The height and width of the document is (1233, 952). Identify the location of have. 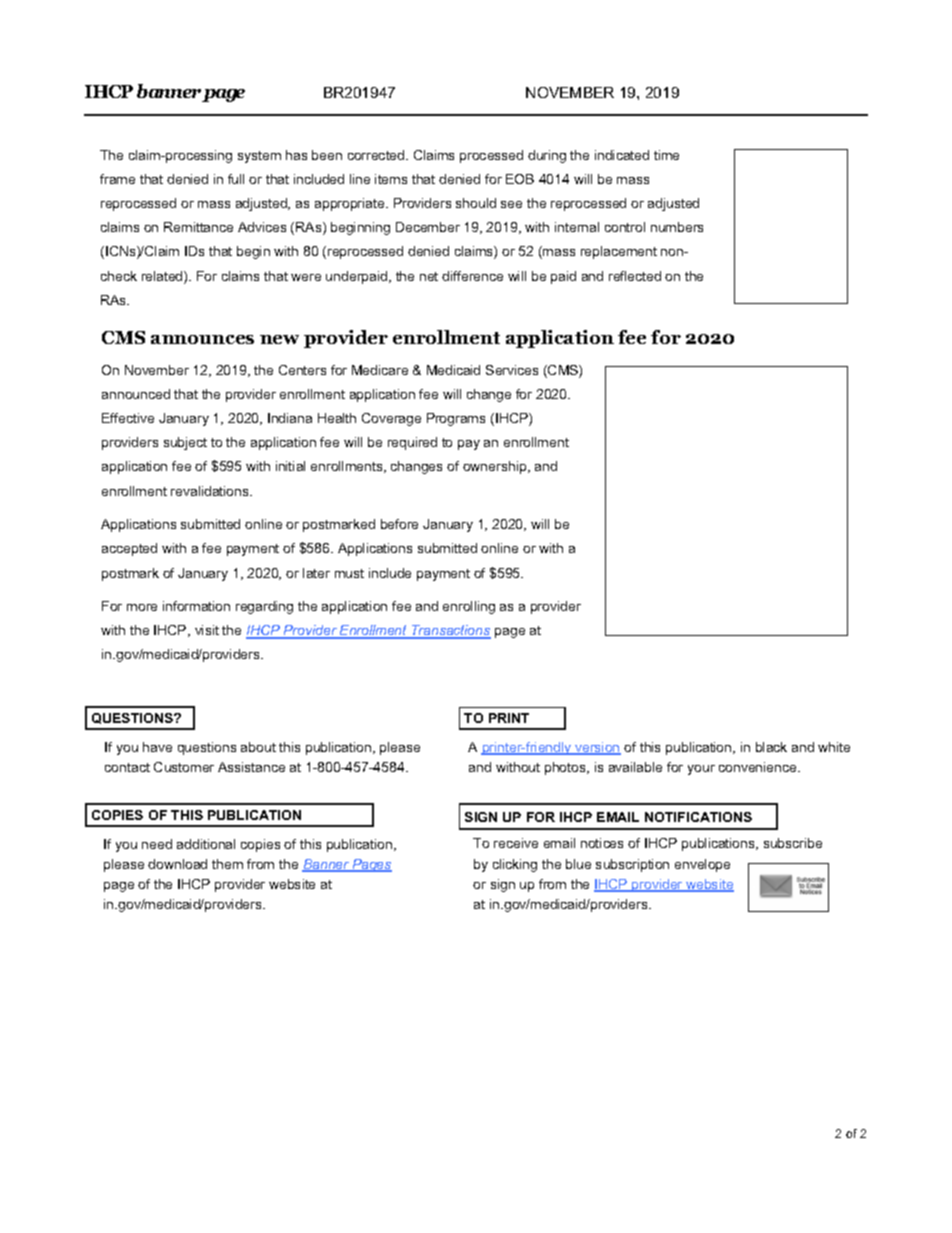
(157, 747).
